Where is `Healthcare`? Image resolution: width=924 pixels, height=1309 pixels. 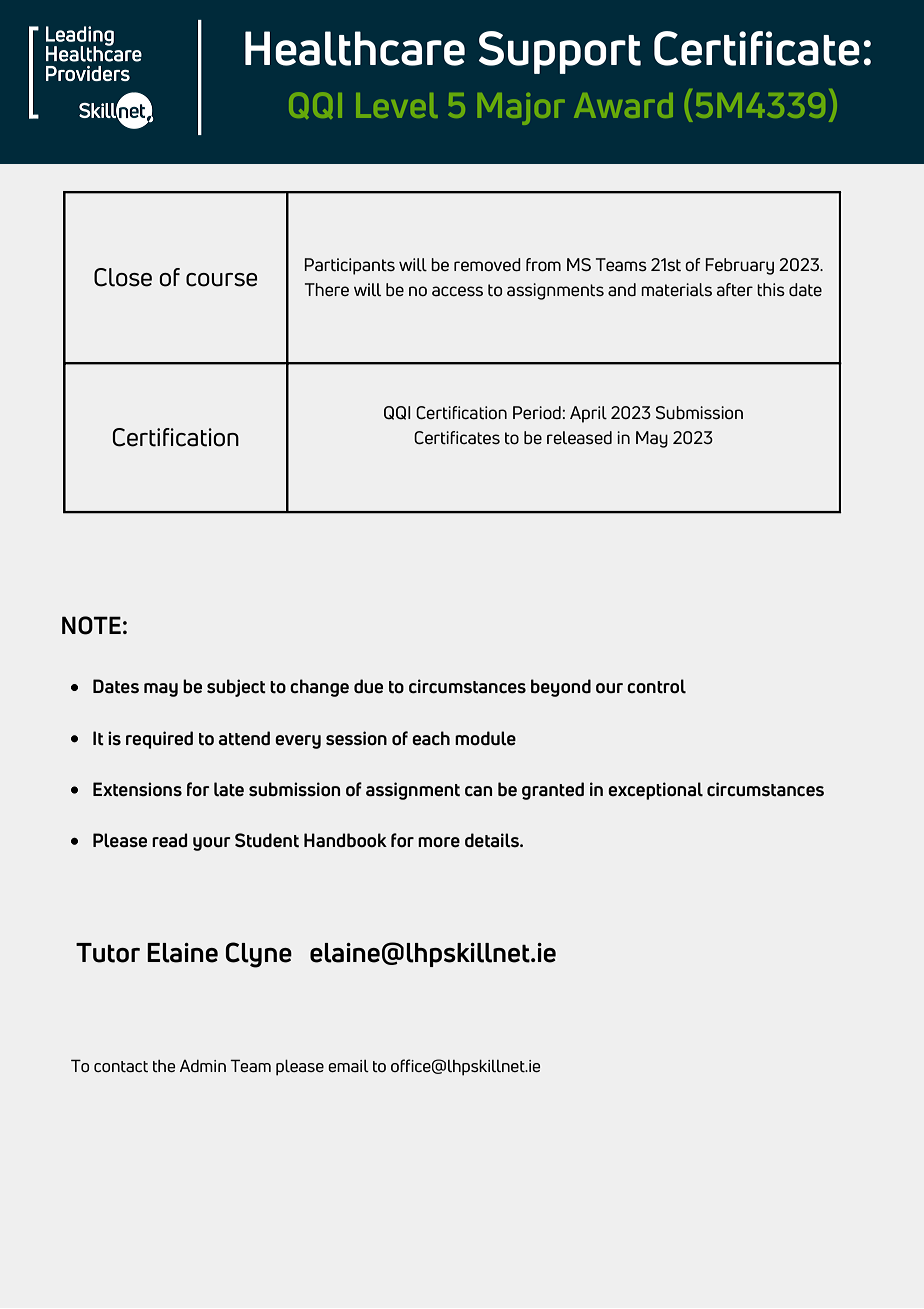
Healthcare is located at coordinates (355, 48).
